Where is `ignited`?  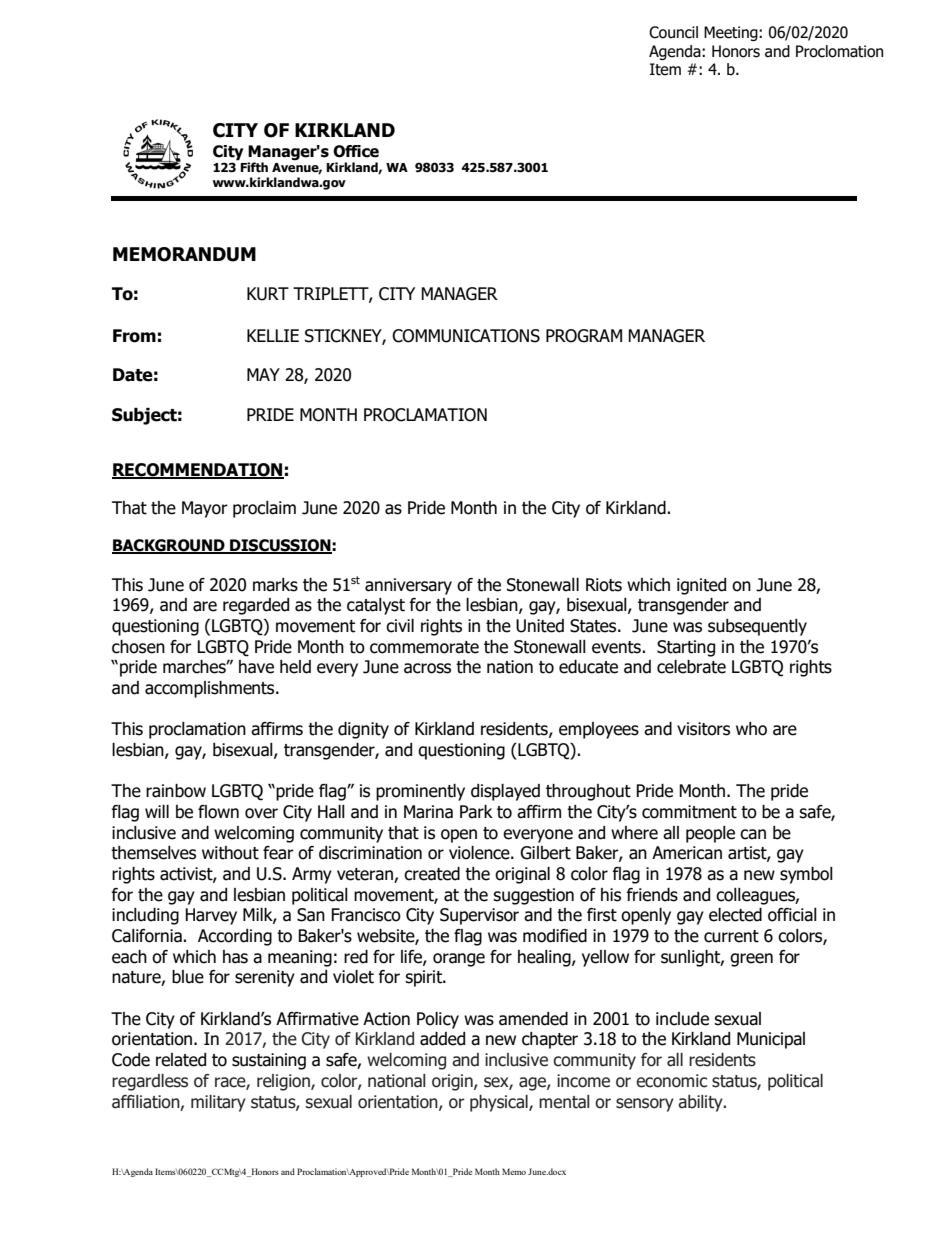
ignited is located at coordinates (701, 586).
